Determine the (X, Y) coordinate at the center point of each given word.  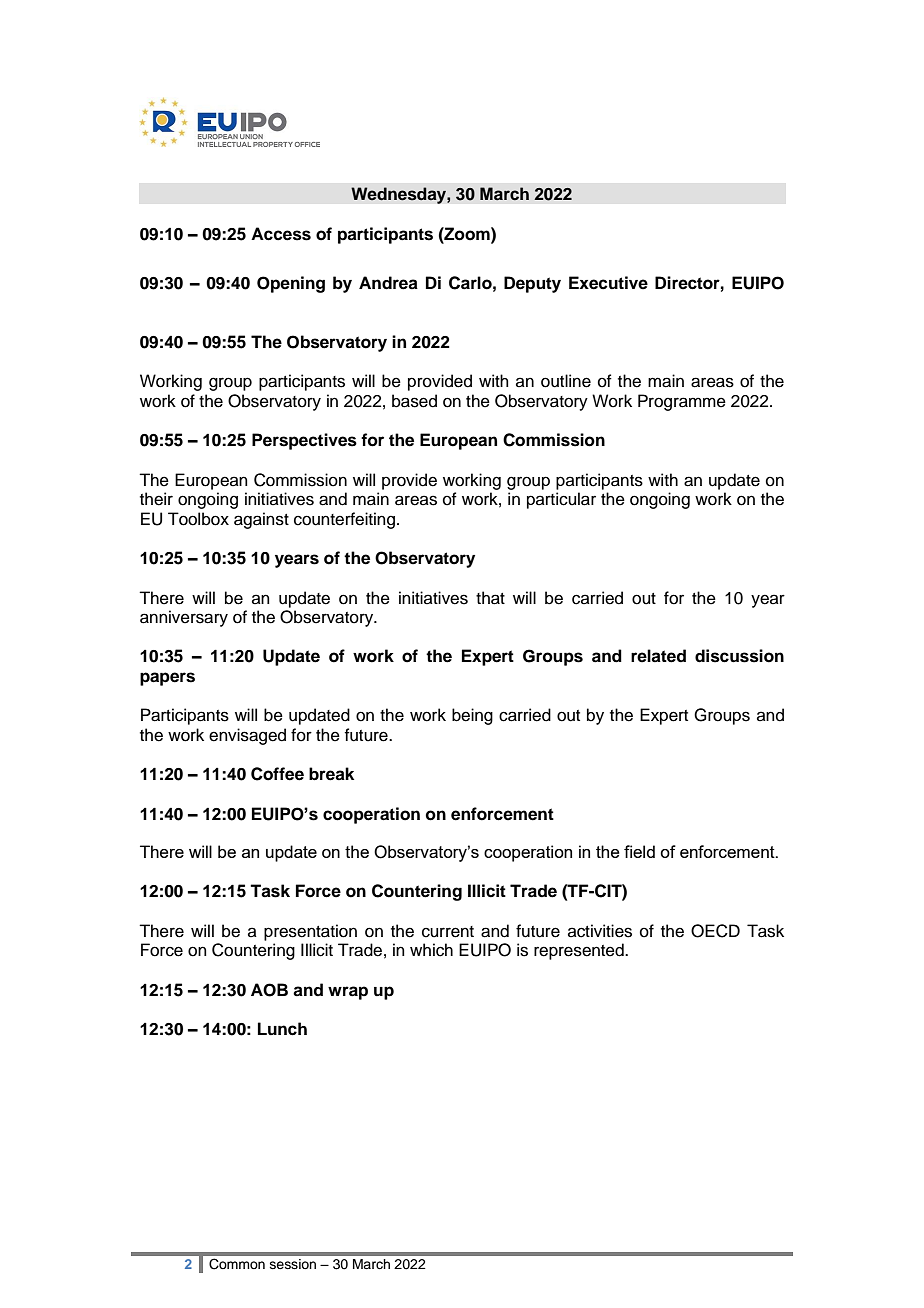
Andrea (388, 283)
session (293, 1264)
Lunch (282, 1029)
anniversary (184, 618)
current (448, 932)
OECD (715, 931)
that (490, 598)
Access (281, 234)
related (658, 656)
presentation (310, 932)
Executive (608, 283)
